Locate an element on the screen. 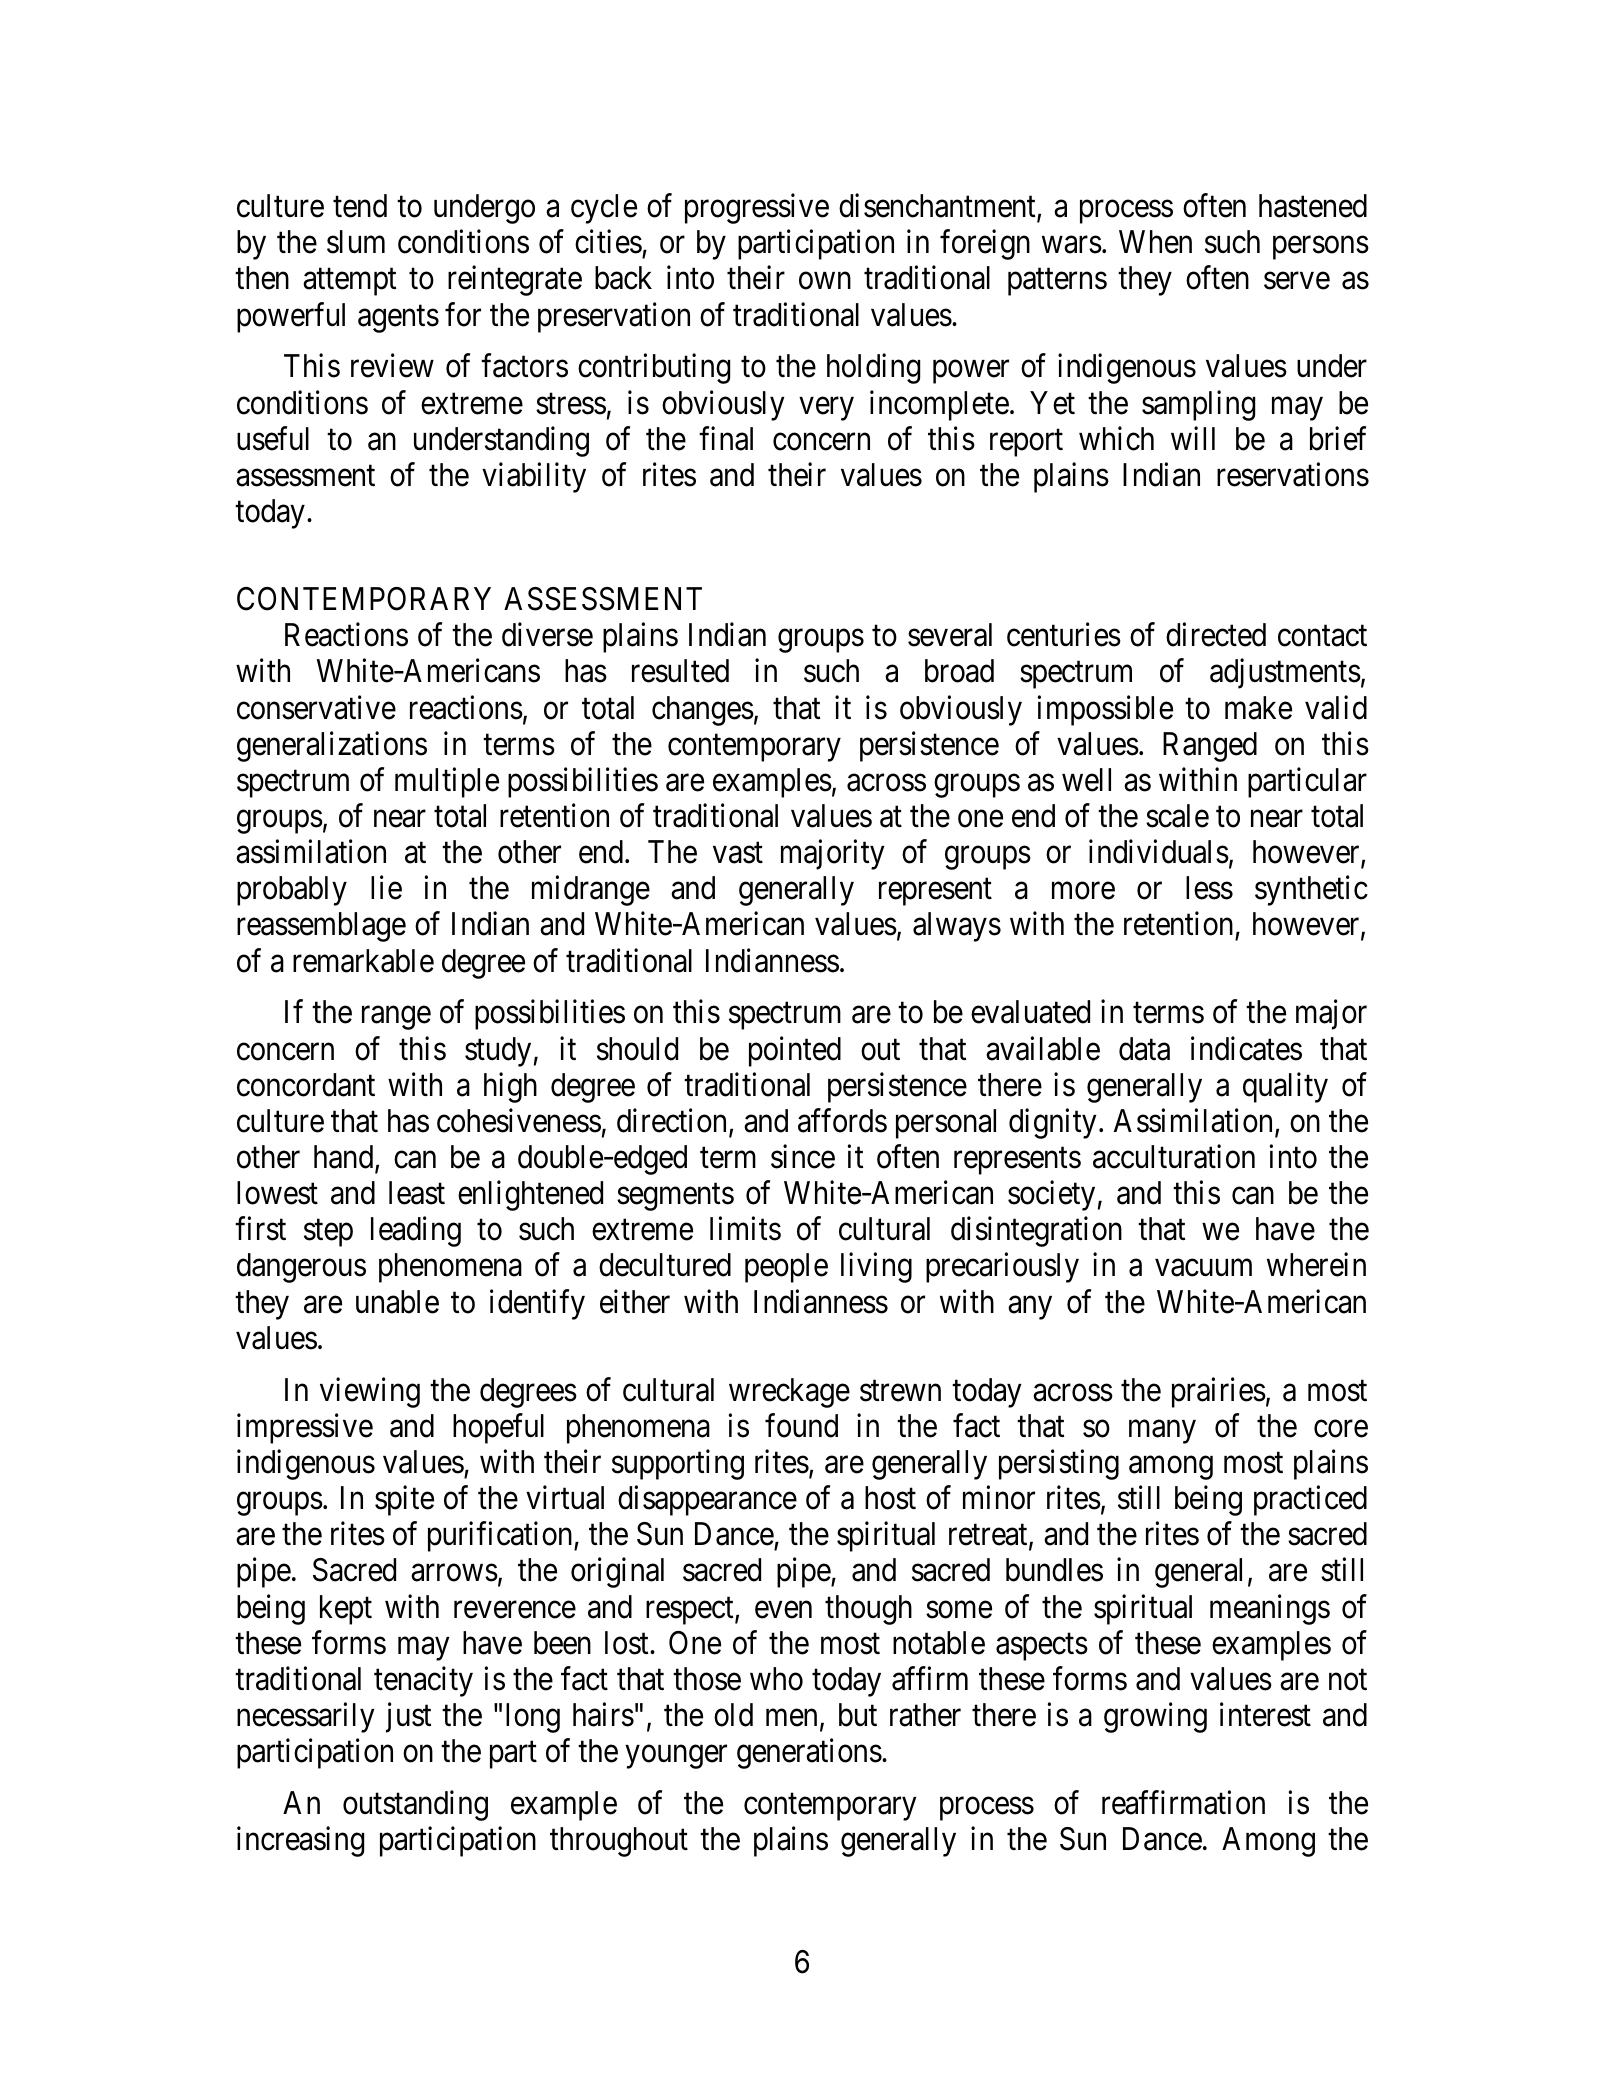 This screenshot has width=1603, height=2075. outstanding is located at coordinates (415, 1806).
